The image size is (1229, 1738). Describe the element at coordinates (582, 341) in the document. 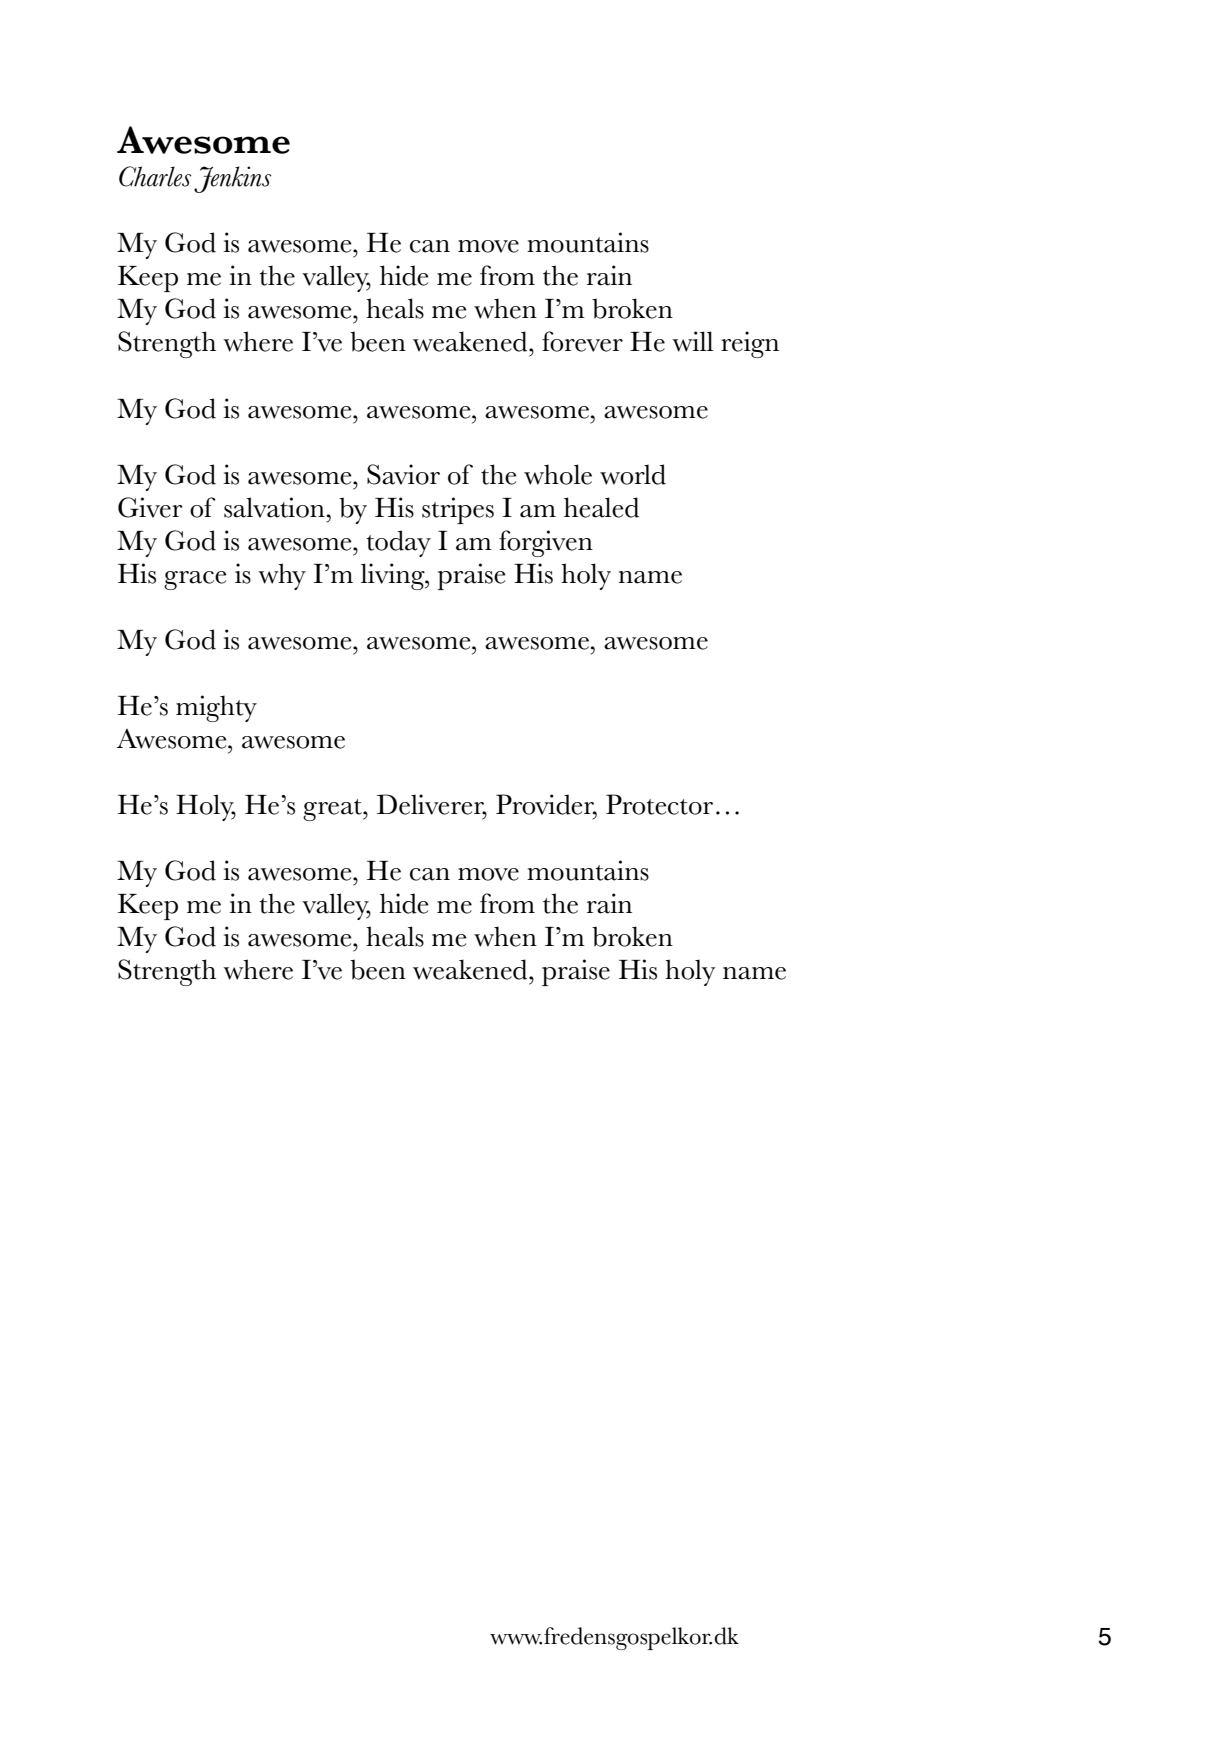

I see `forever` at that location.
